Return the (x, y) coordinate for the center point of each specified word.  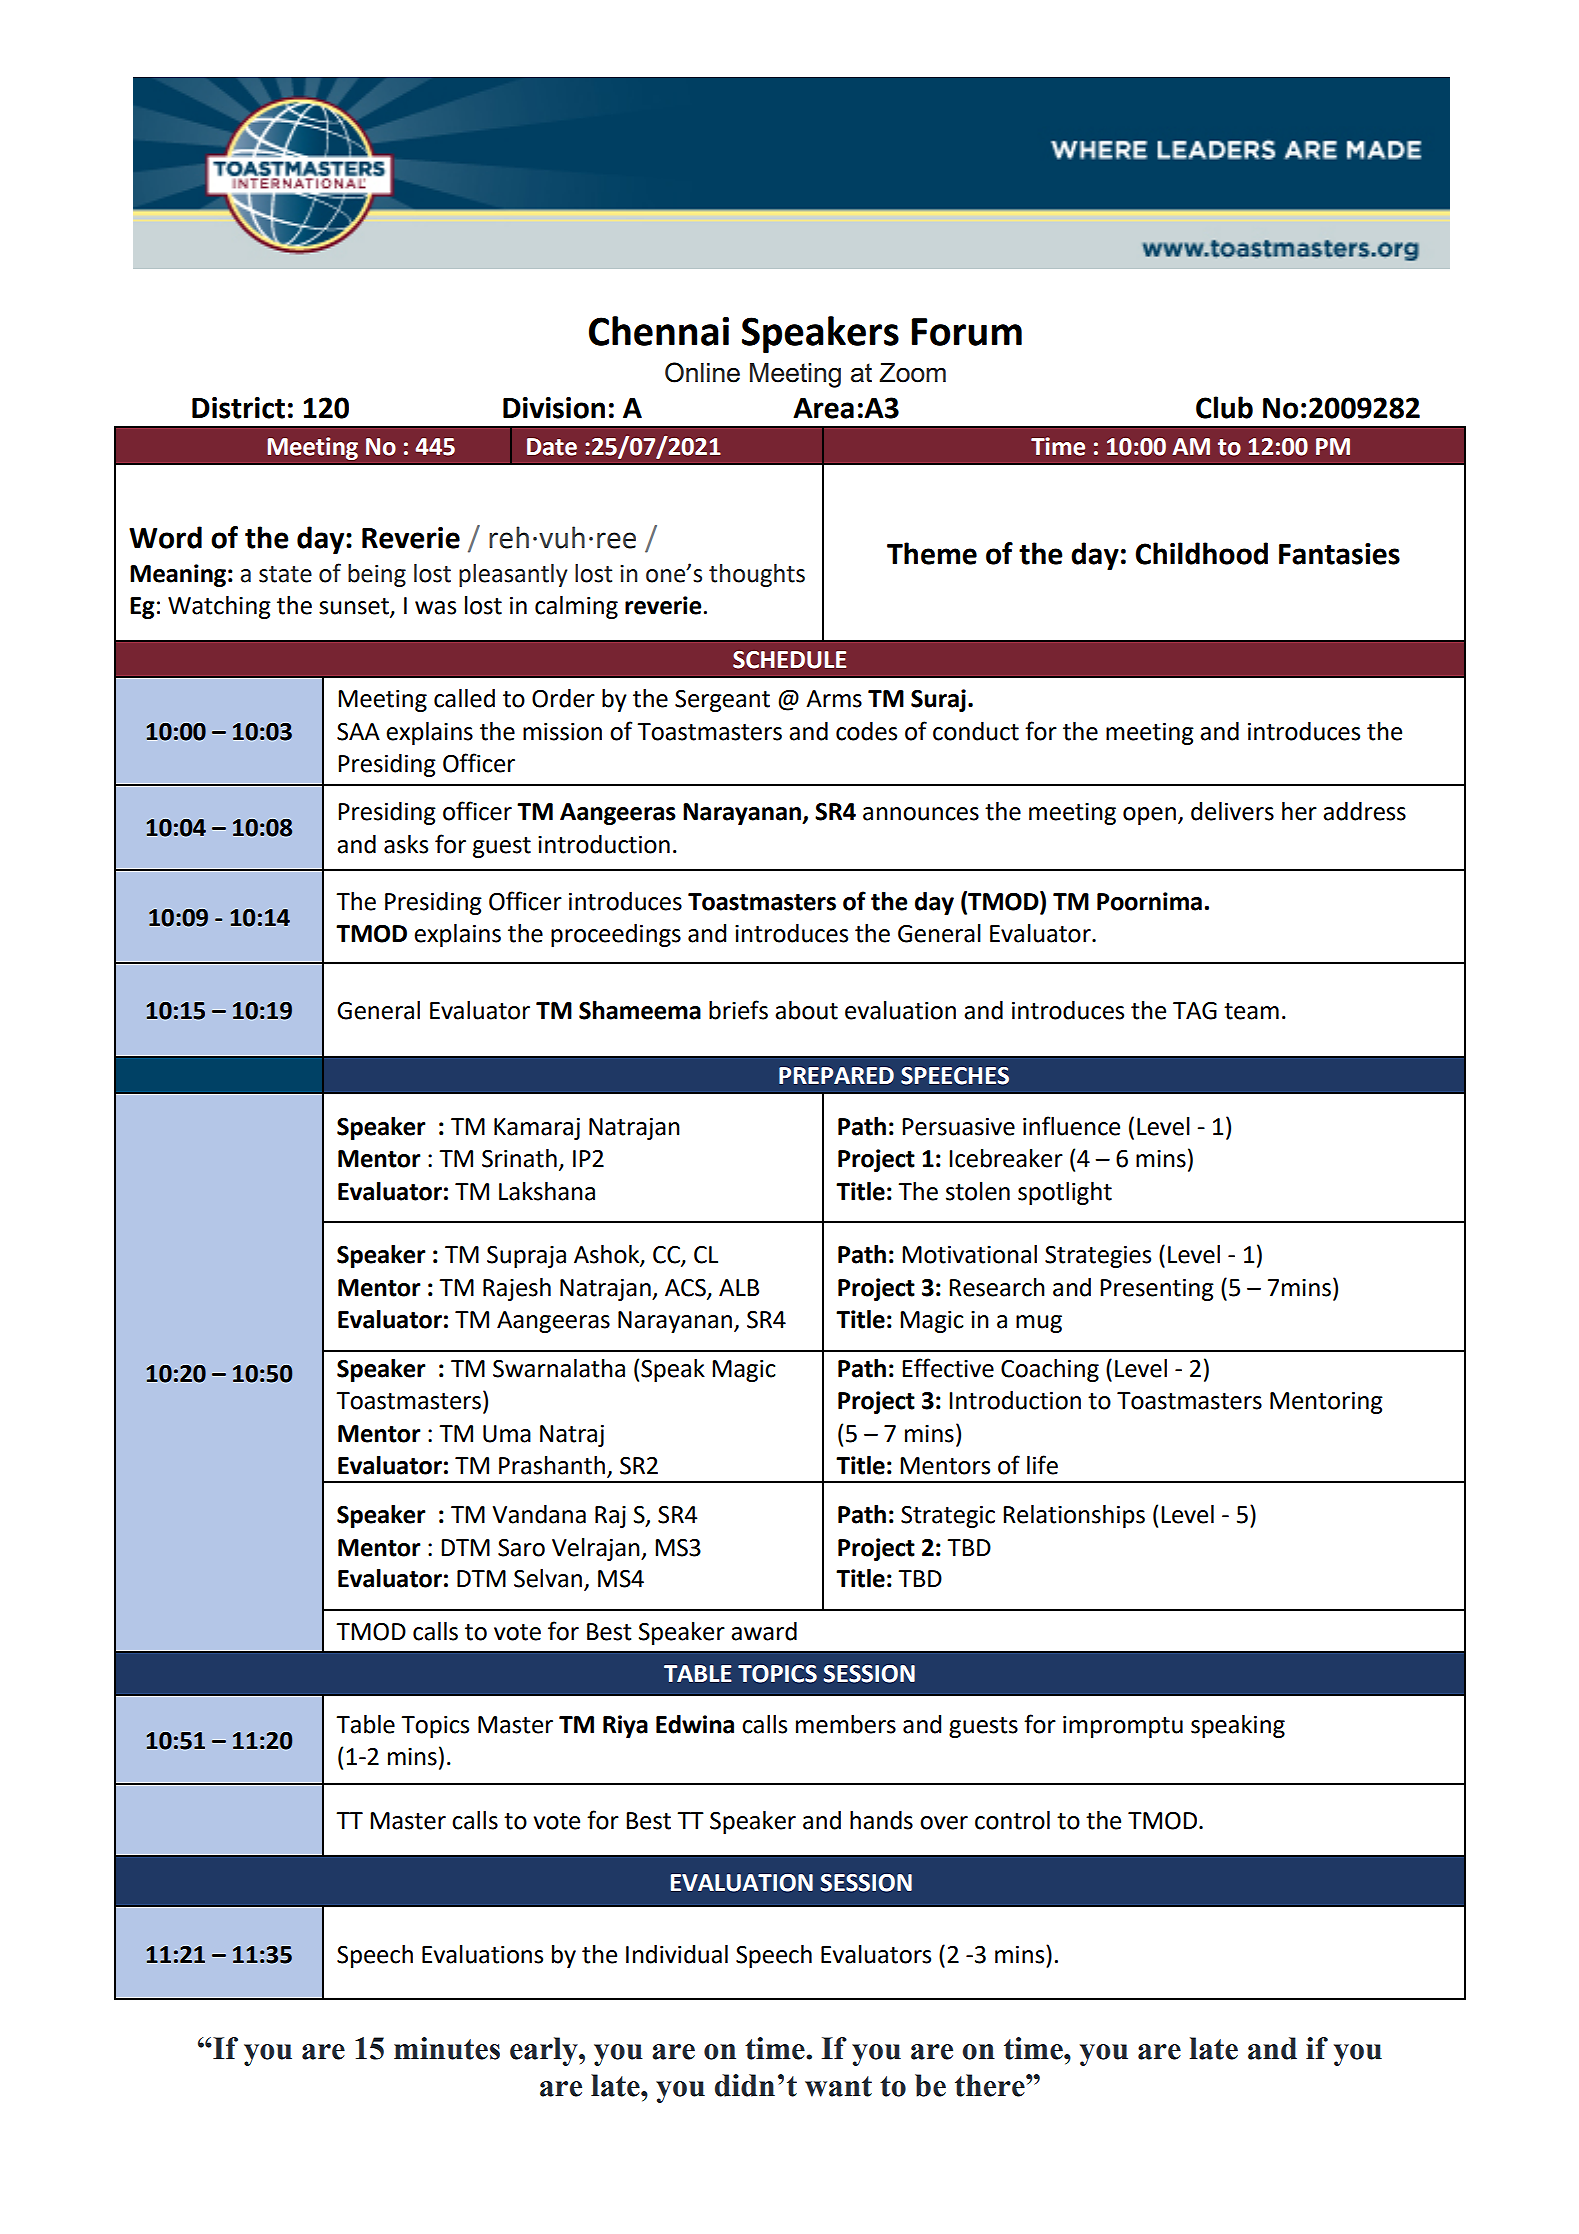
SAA (358, 732)
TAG (1195, 1011)
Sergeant (722, 701)
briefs (738, 1010)
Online (702, 372)
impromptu (1123, 1727)
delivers (1232, 811)
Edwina (695, 1724)
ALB (739, 1287)
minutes (447, 2048)
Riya (625, 1726)
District (238, 408)
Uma (507, 1434)
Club (1224, 407)
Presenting (1157, 1290)
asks (406, 844)
